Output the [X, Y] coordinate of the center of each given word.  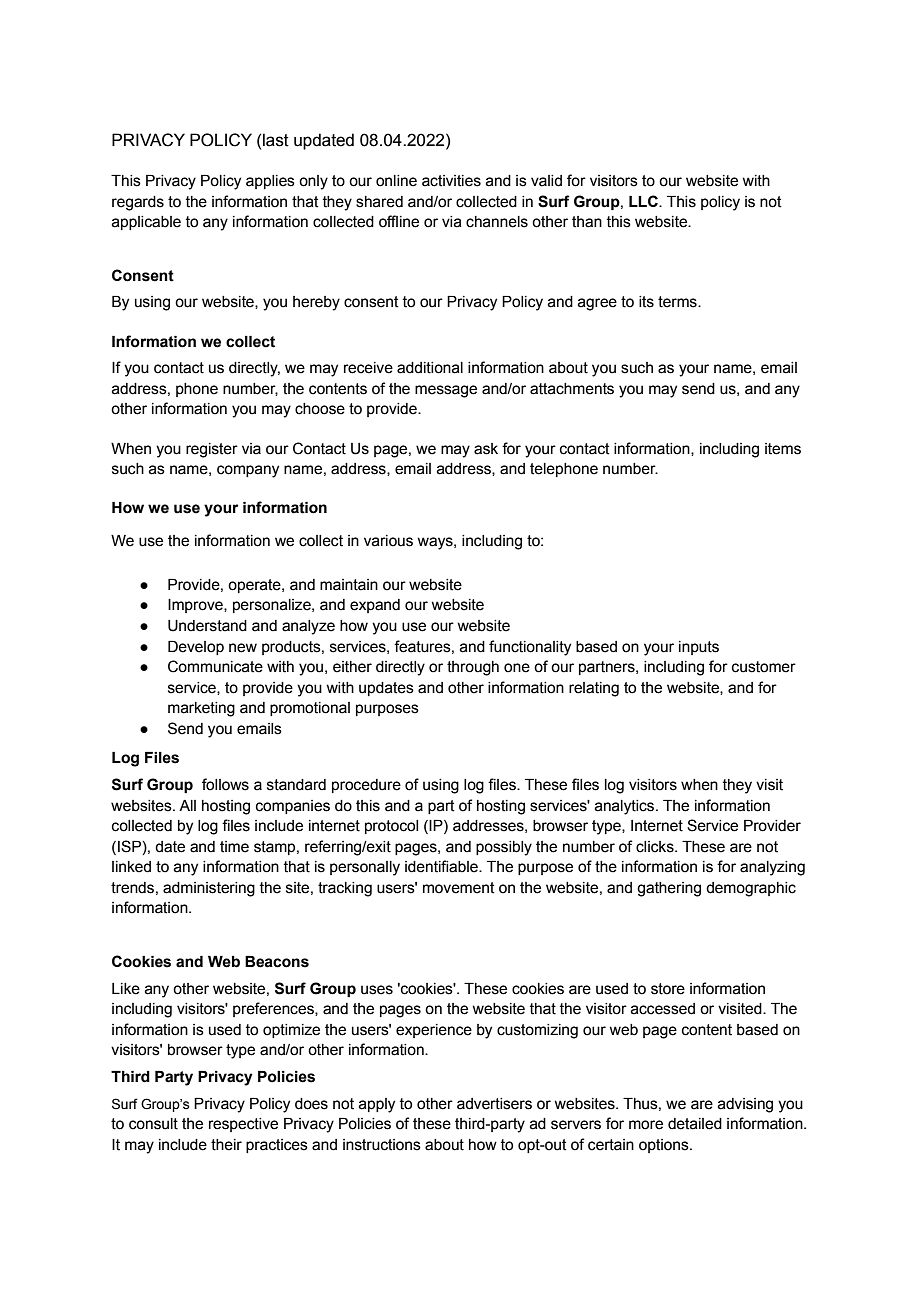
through [473, 668]
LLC [644, 201]
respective [243, 1125]
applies [270, 182]
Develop [196, 648]
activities [451, 181]
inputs [699, 648]
